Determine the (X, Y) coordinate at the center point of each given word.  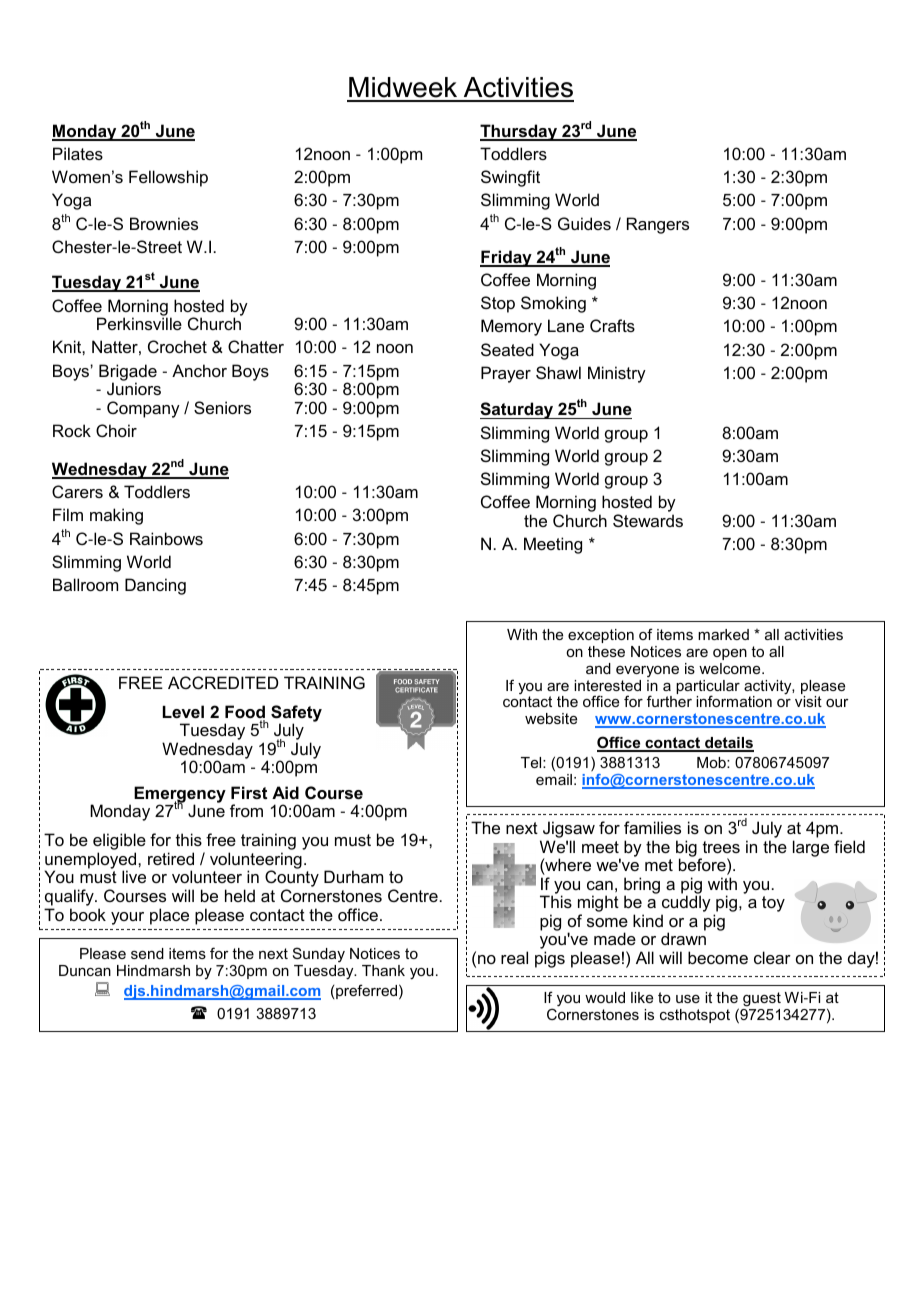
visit (808, 701)
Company (143, 409)
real (514, 957)
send (147, 953)
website (551, 718)
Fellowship (168, 178)
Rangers (658, 225)
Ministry (617, 374)
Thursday (520, 132)
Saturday (518, 410)
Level (183, 711)
